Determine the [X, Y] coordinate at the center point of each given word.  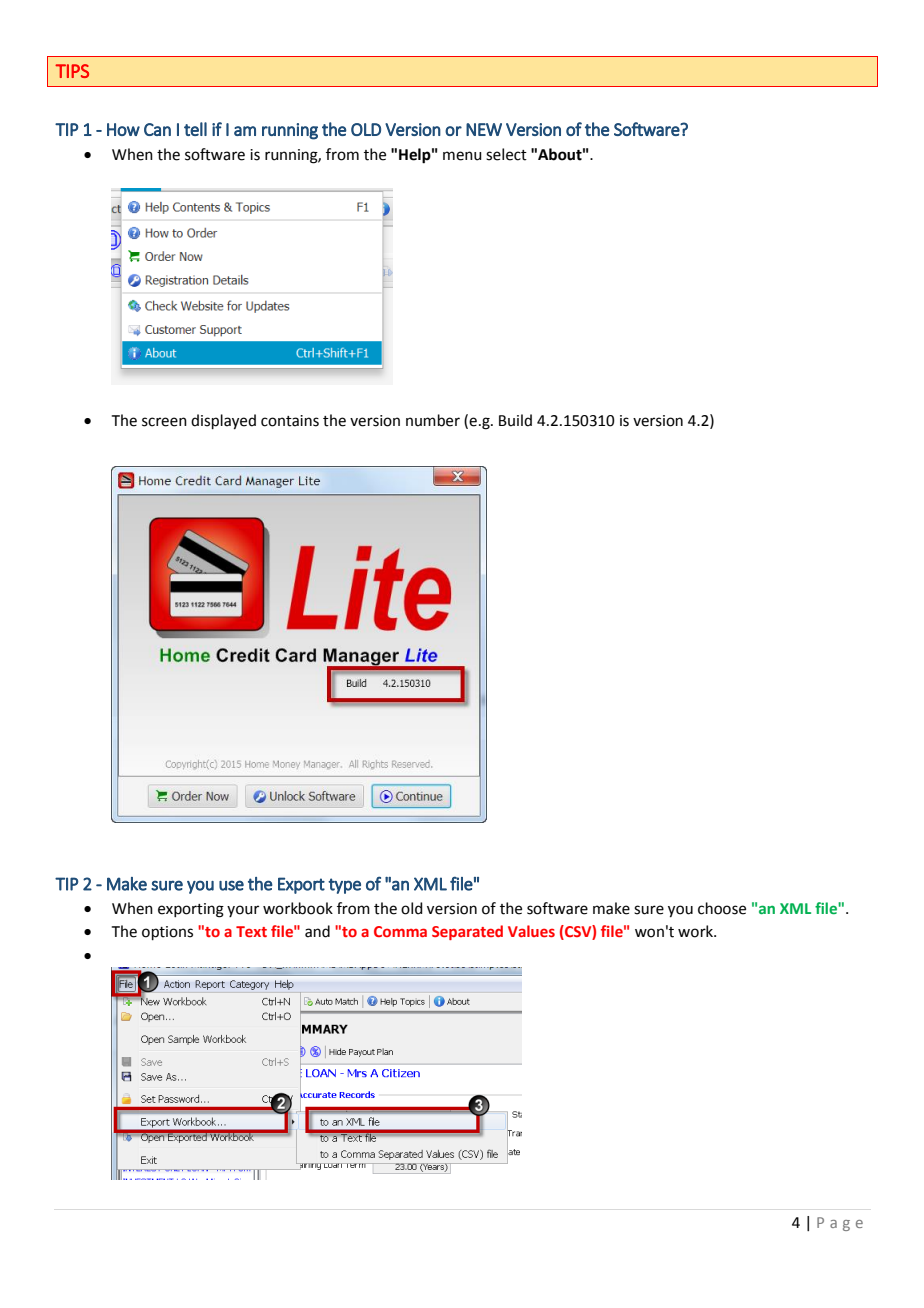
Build [515, 420]
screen [164, 422]
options [167, 933]
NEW [484, 129]
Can [157, 129]
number [433, 420]
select [506, 154]
